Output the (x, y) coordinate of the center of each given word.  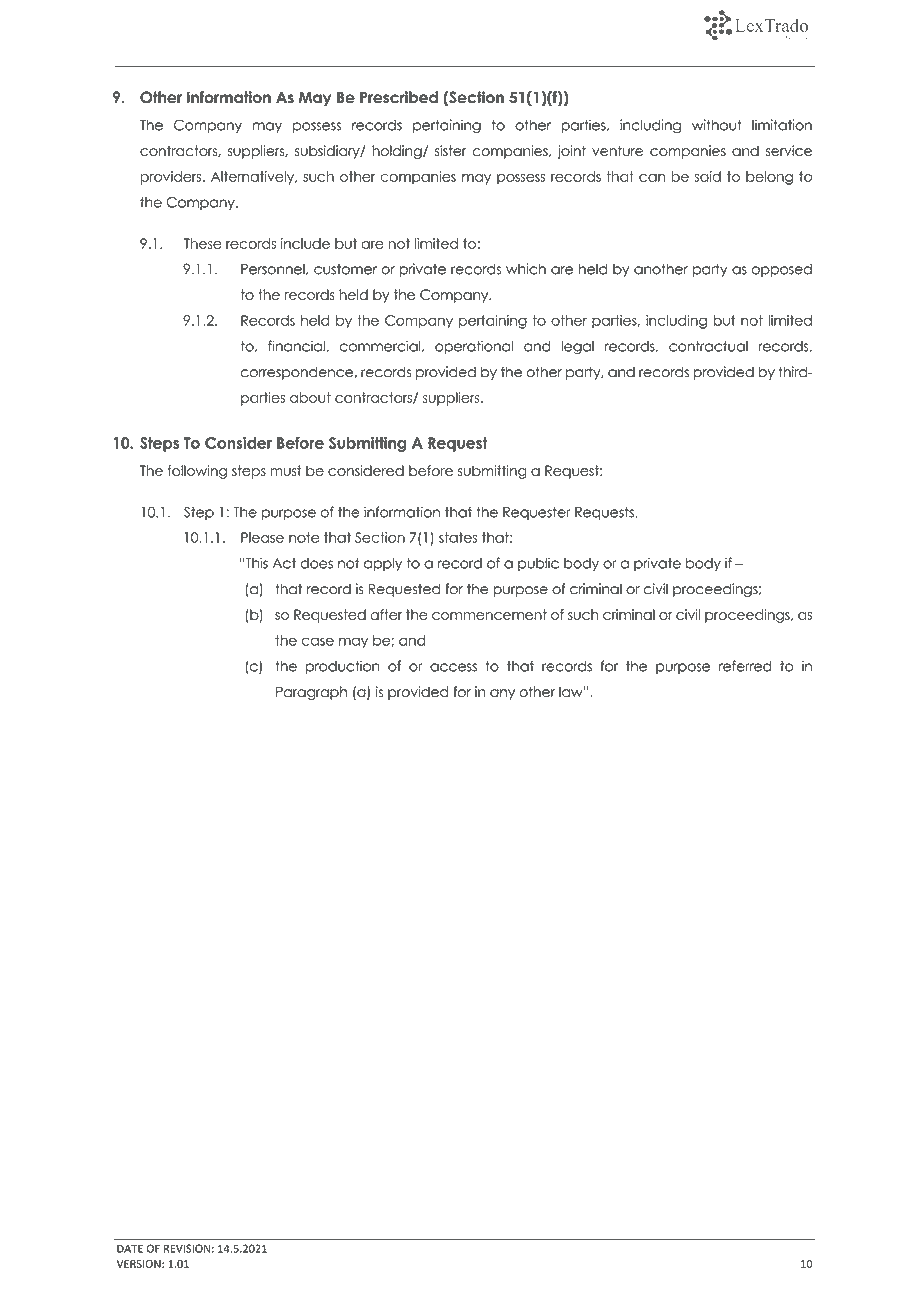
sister (451, 151)
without (717, 125)
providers (171, 178)
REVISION (187, 1248)
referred (745, 666)
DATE (130, 1248)
